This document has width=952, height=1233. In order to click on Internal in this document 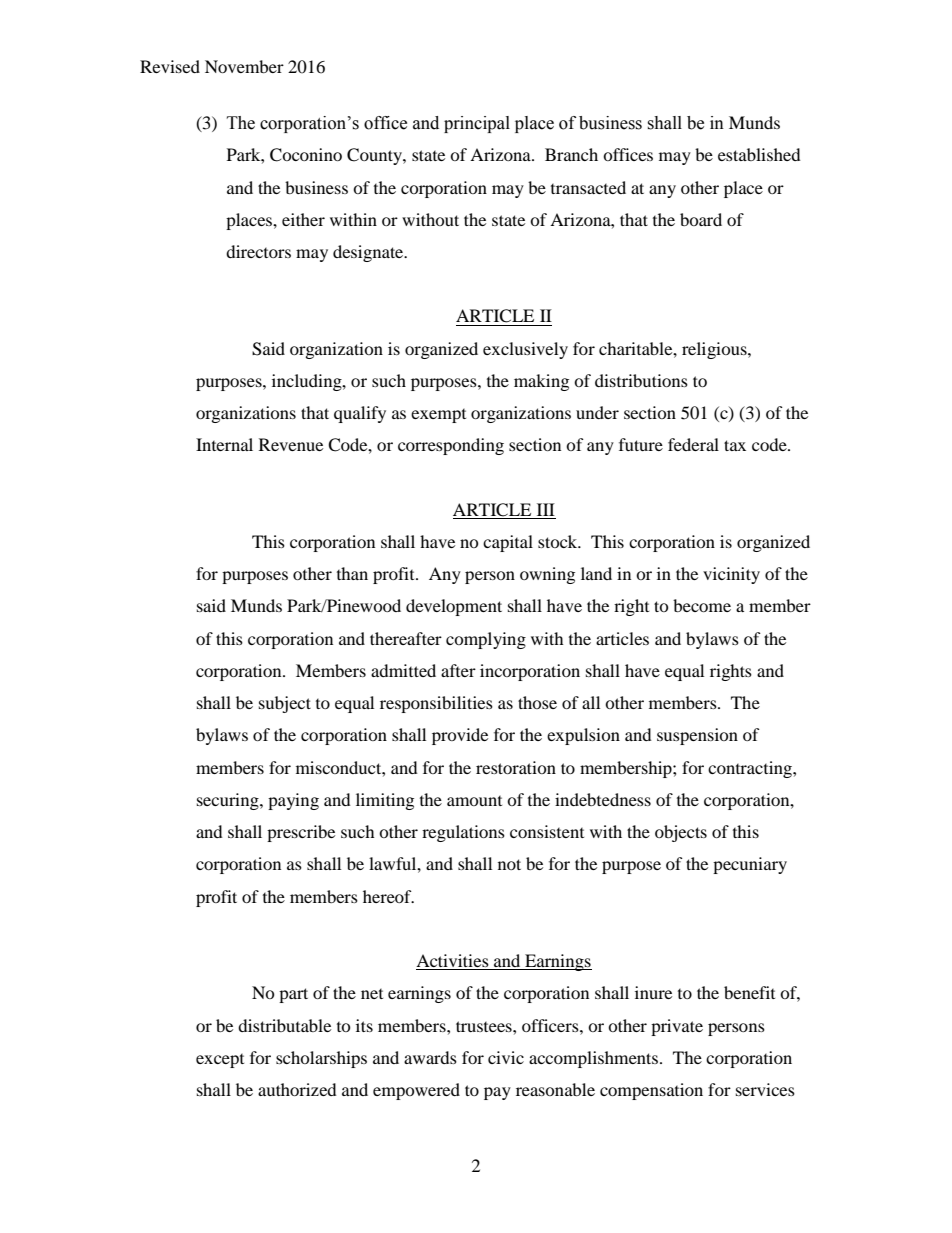, I will do `click(224, 444)`.
